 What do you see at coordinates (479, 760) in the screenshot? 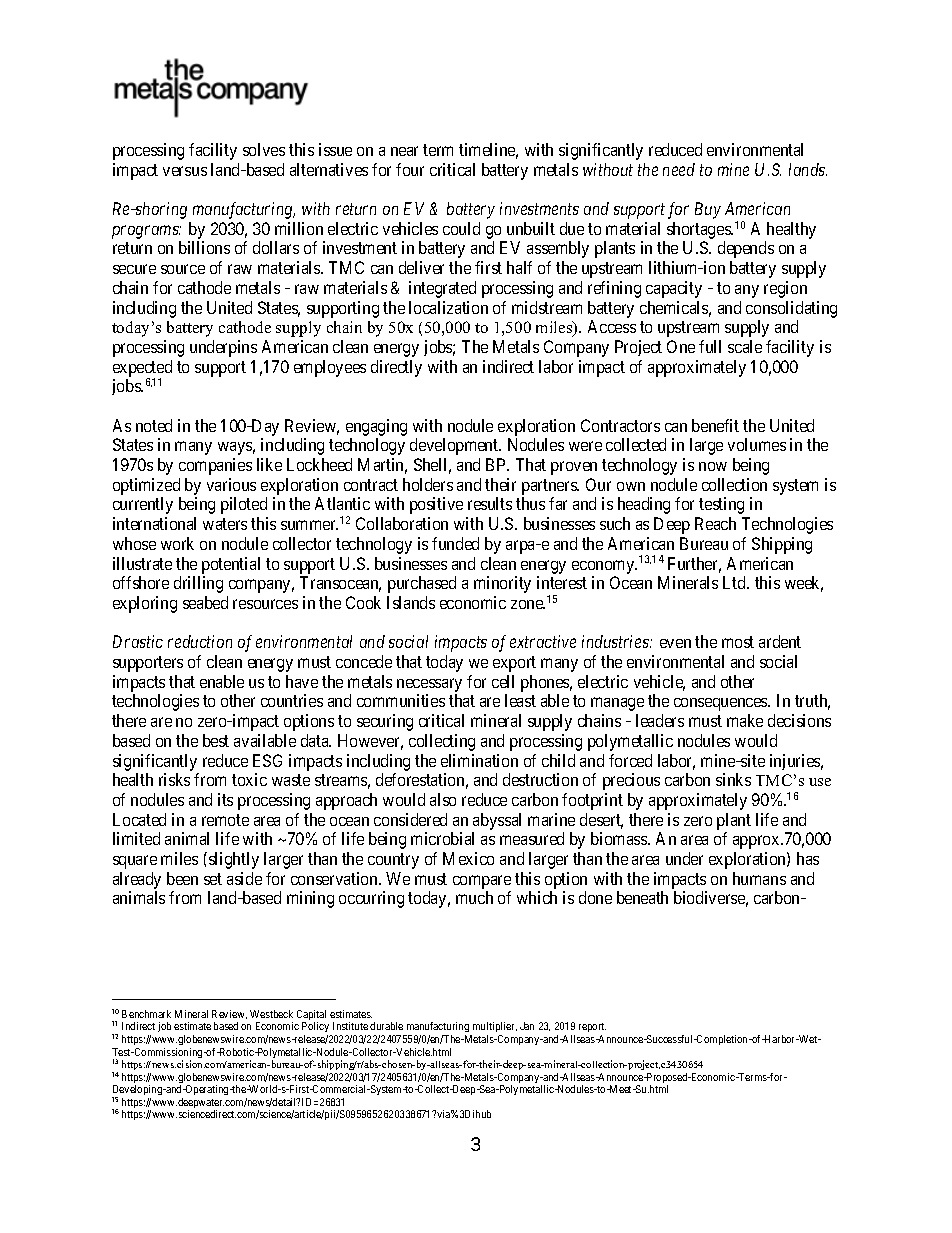
I see `elimination` at bounding box center [479, 760].
